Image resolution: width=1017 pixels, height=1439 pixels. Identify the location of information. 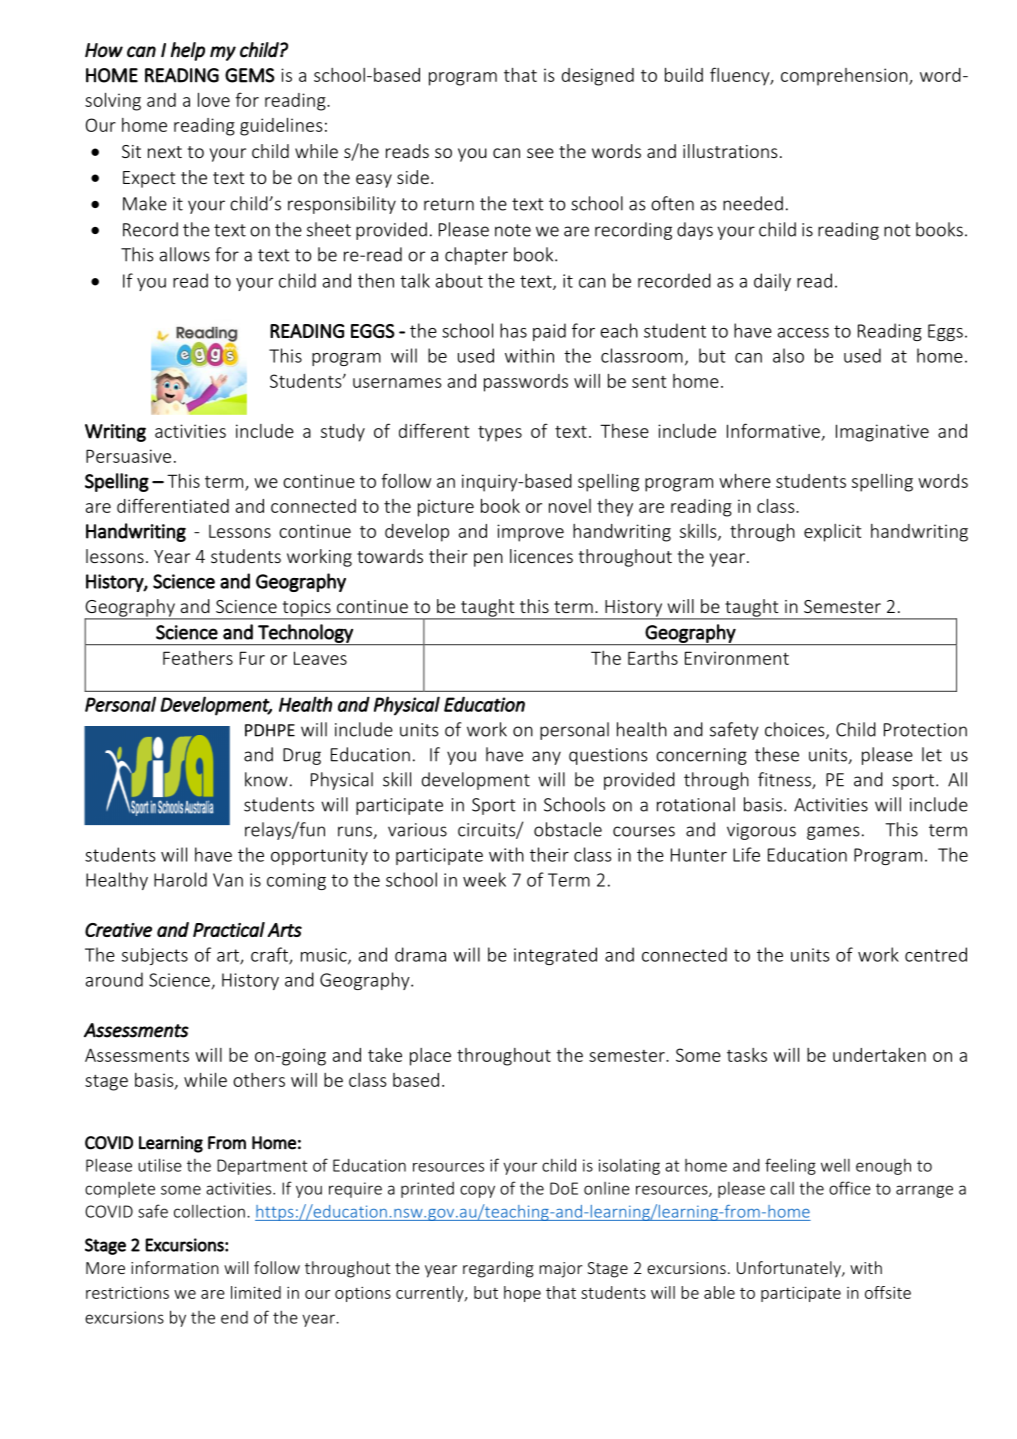
(175, 1267).
